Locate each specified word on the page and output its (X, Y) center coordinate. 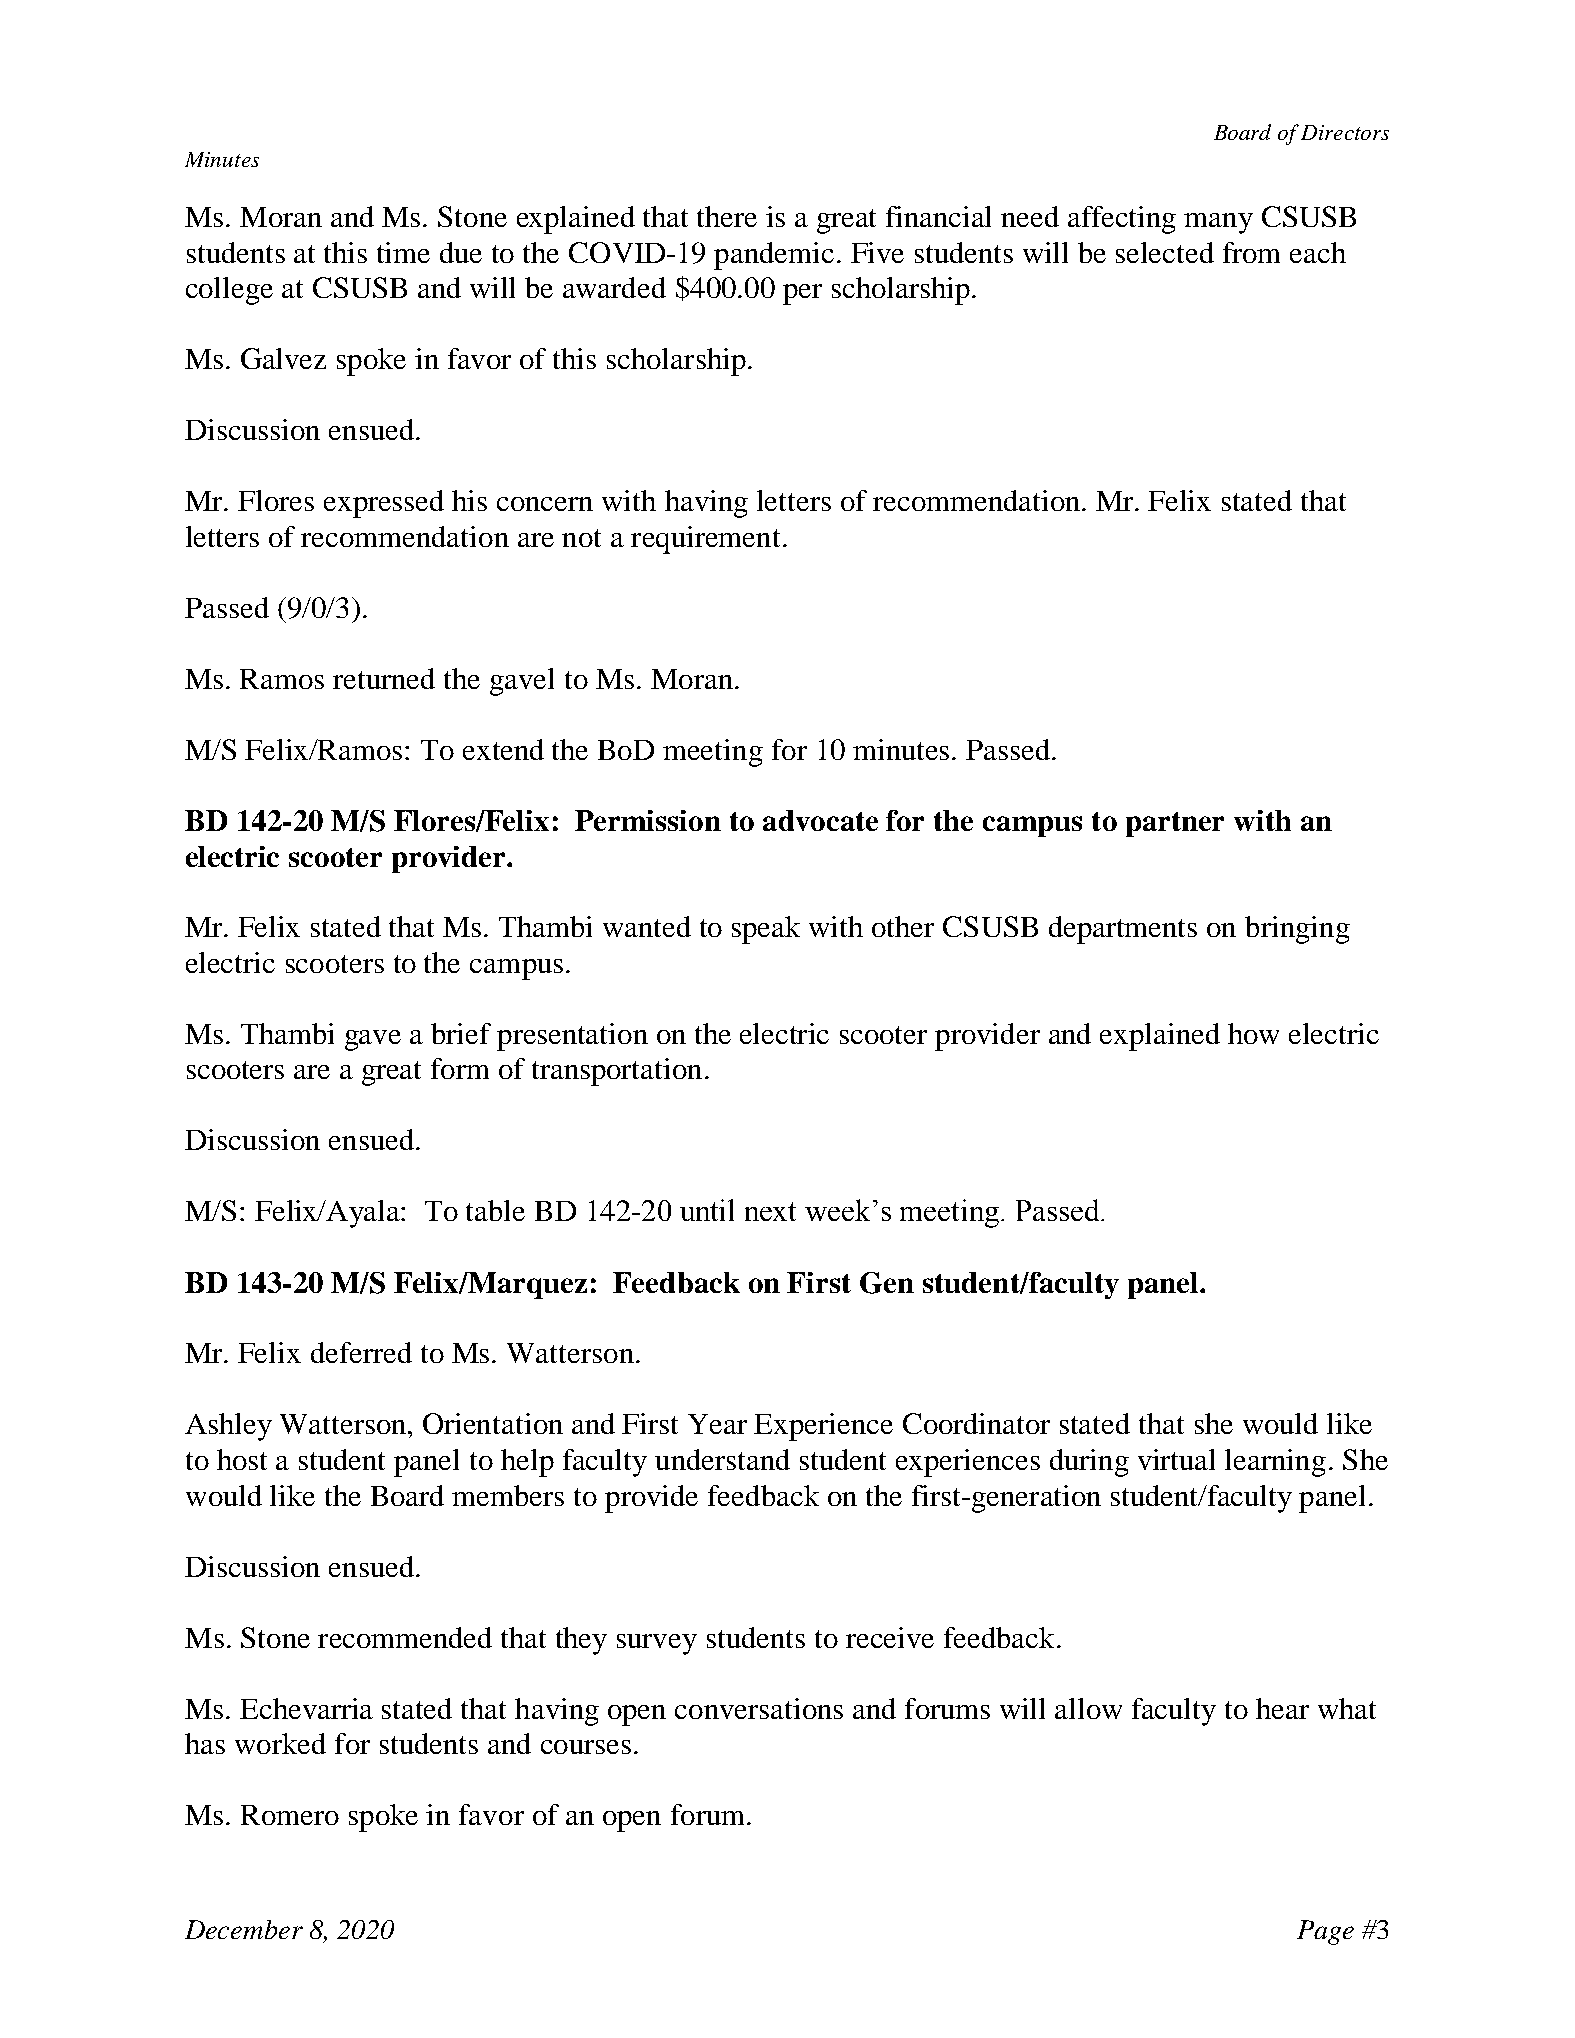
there (727, 216)
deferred (361, 1352)
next (770, 1211)
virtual (1176, 1459)
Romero (290, 1815)
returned (384, 678)
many (1218, 223)
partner (1175, 824)
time (403, 252)
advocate (820, 820)
